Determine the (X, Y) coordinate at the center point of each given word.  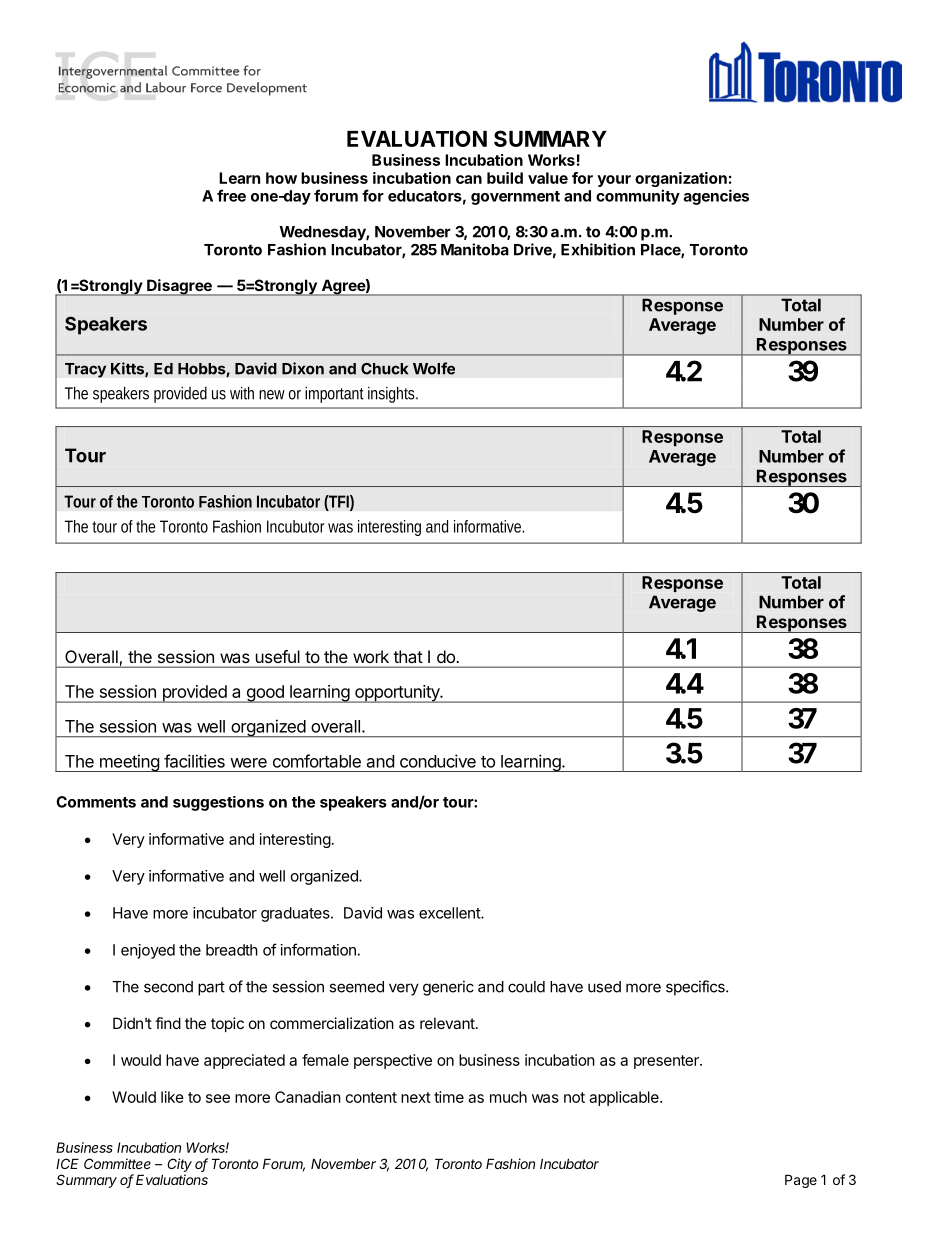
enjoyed (148, 951)
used (604, 987)
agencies (716, 197)
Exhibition (598, 249)
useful (278, 656)
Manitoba (475, 249)
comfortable (317, 761)
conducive (438, 761)
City (179, 1165)
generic (448, 988)
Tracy (85, 370)
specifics (696, 988)
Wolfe (434, 368)
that (408, 656)
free (231, 195)
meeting (129, 763)
